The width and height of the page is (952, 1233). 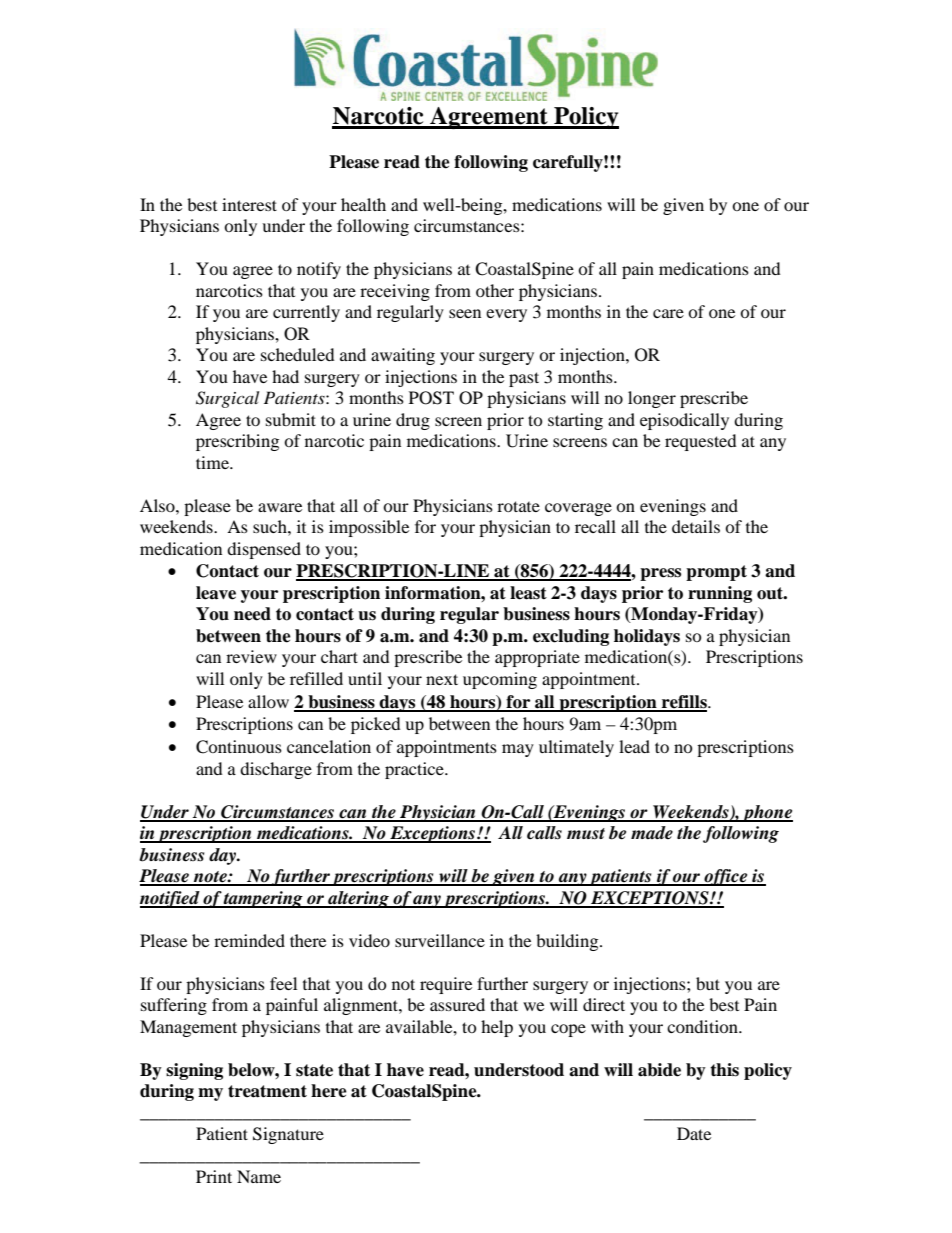 What do you see at coordinates (214, 1176) in the page?
I see `Print` at bounding box center [214, 1176].
